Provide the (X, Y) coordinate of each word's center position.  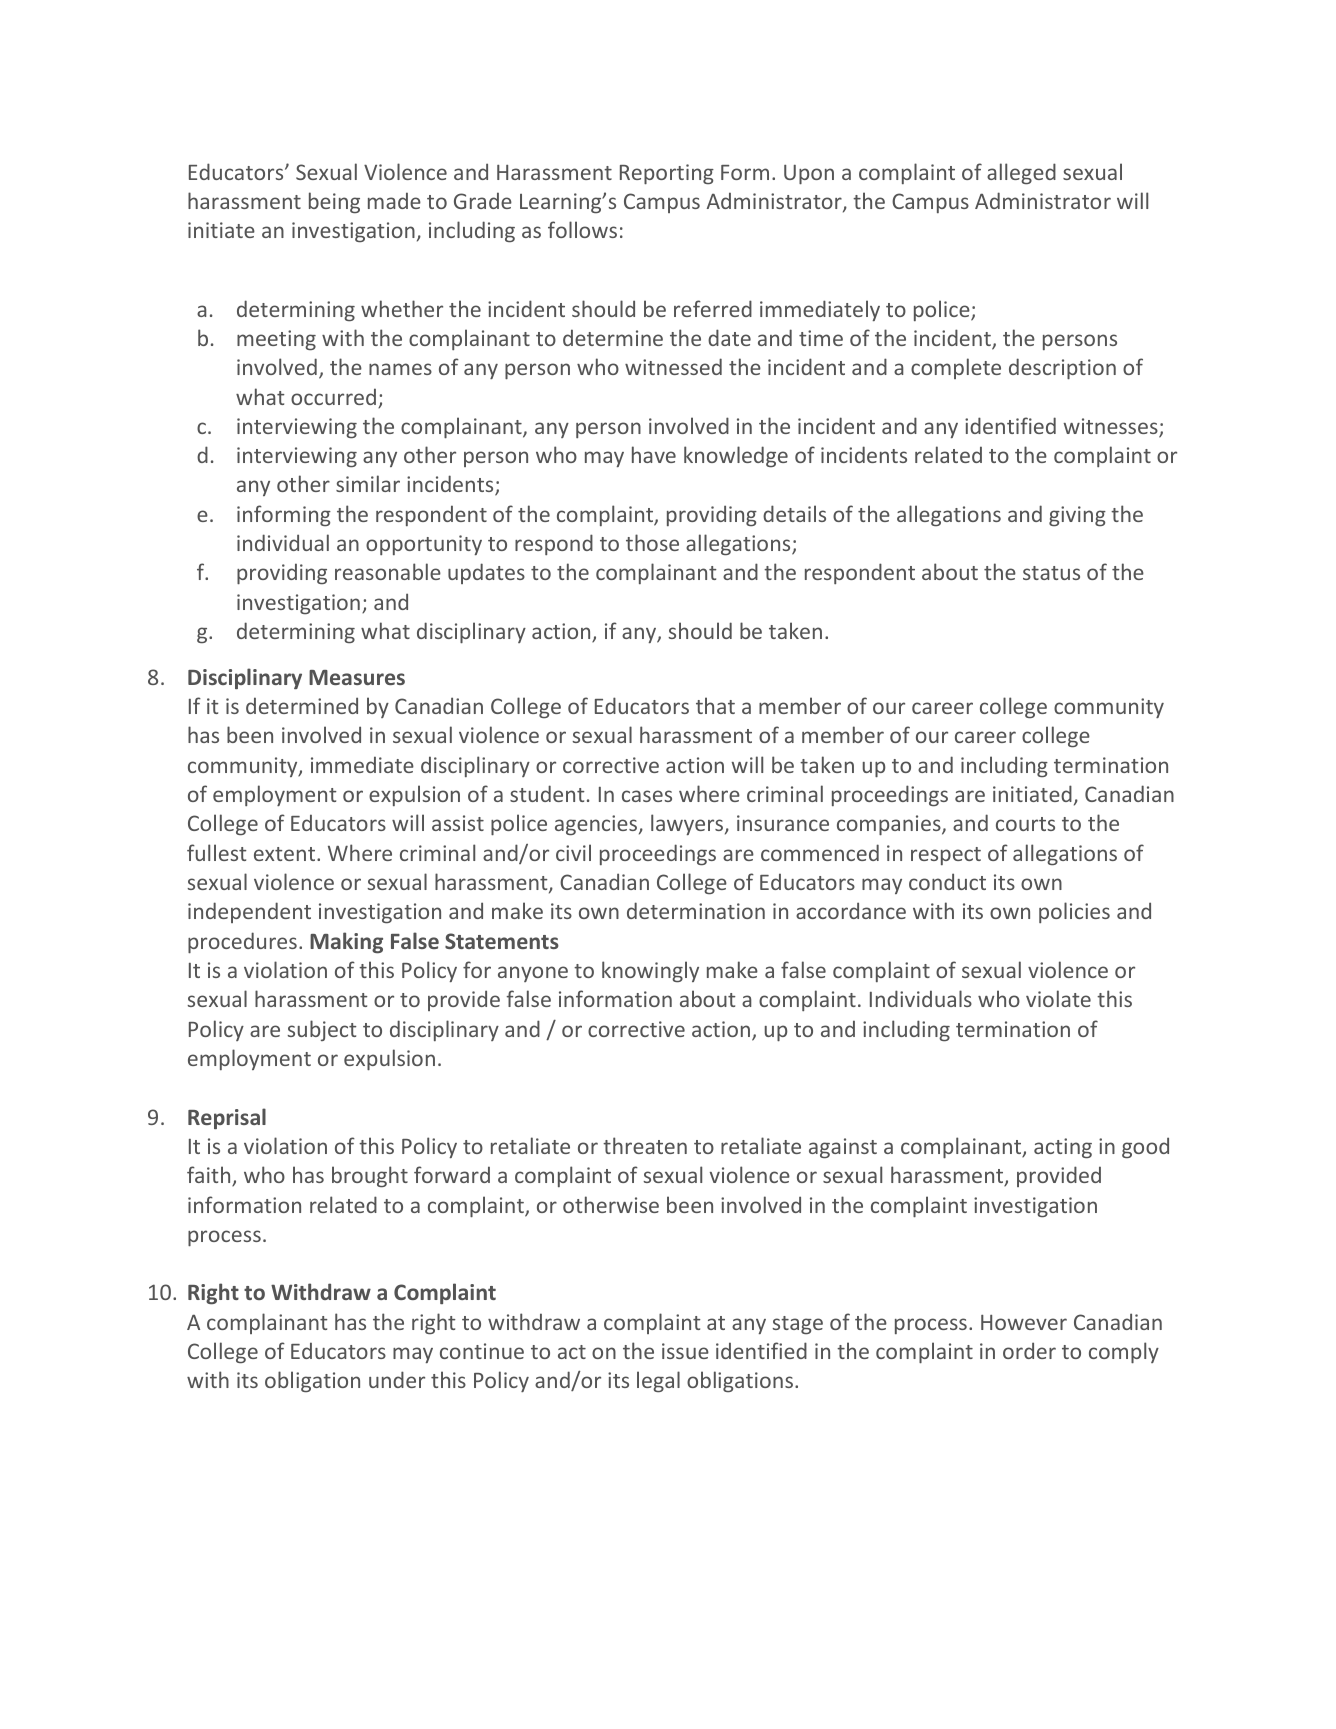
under (397, 1379)
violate (1058, 998)
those (652, 542)
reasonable (388, 571)
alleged (1021, 174)
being (334, 202)
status (1051, 573)
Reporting (667, 174)
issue (685, 1351)
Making (346, 943)
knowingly (650, 972)
